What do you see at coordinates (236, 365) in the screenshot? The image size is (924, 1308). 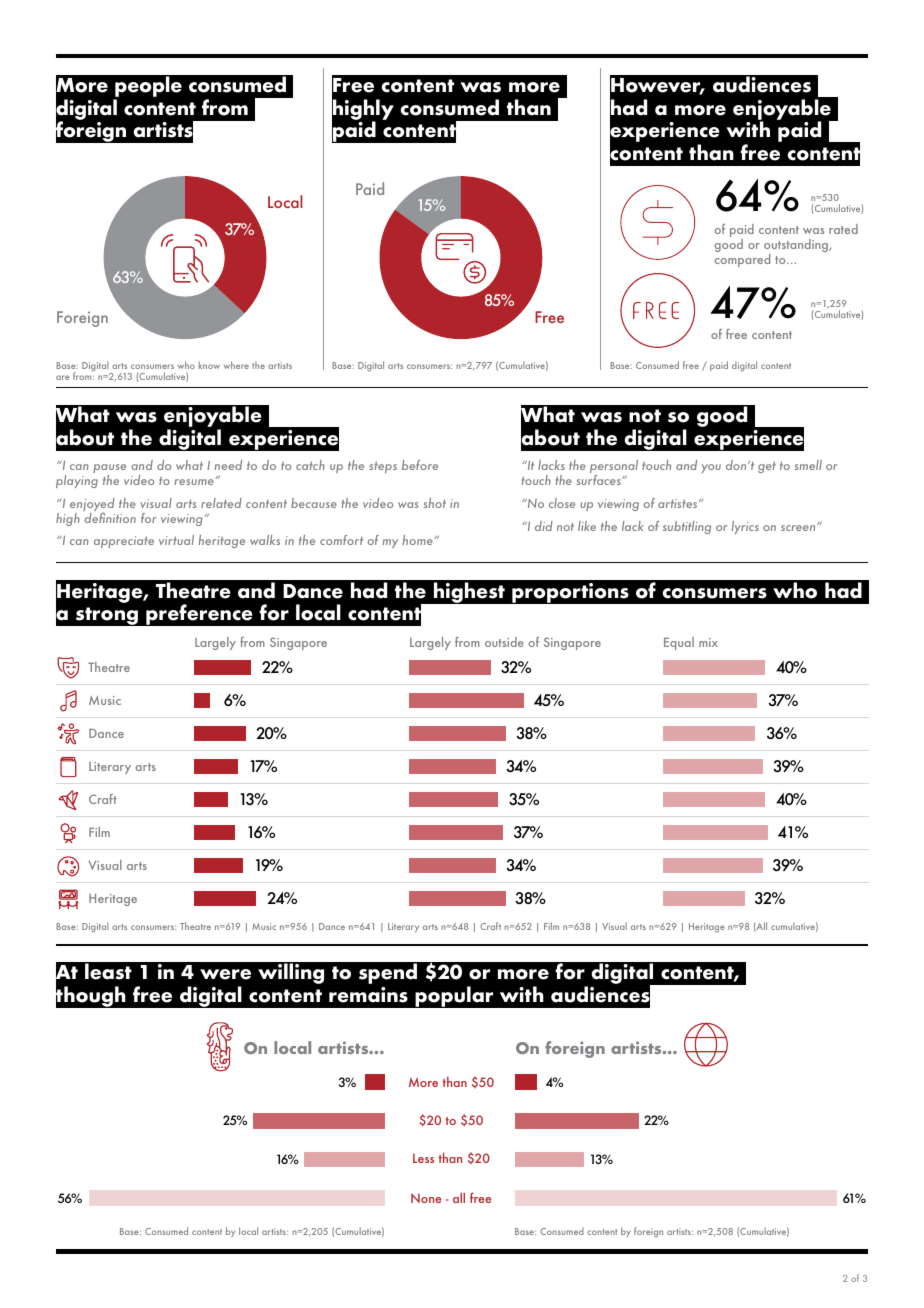 I see `where` at bounding box center [236, 365].
